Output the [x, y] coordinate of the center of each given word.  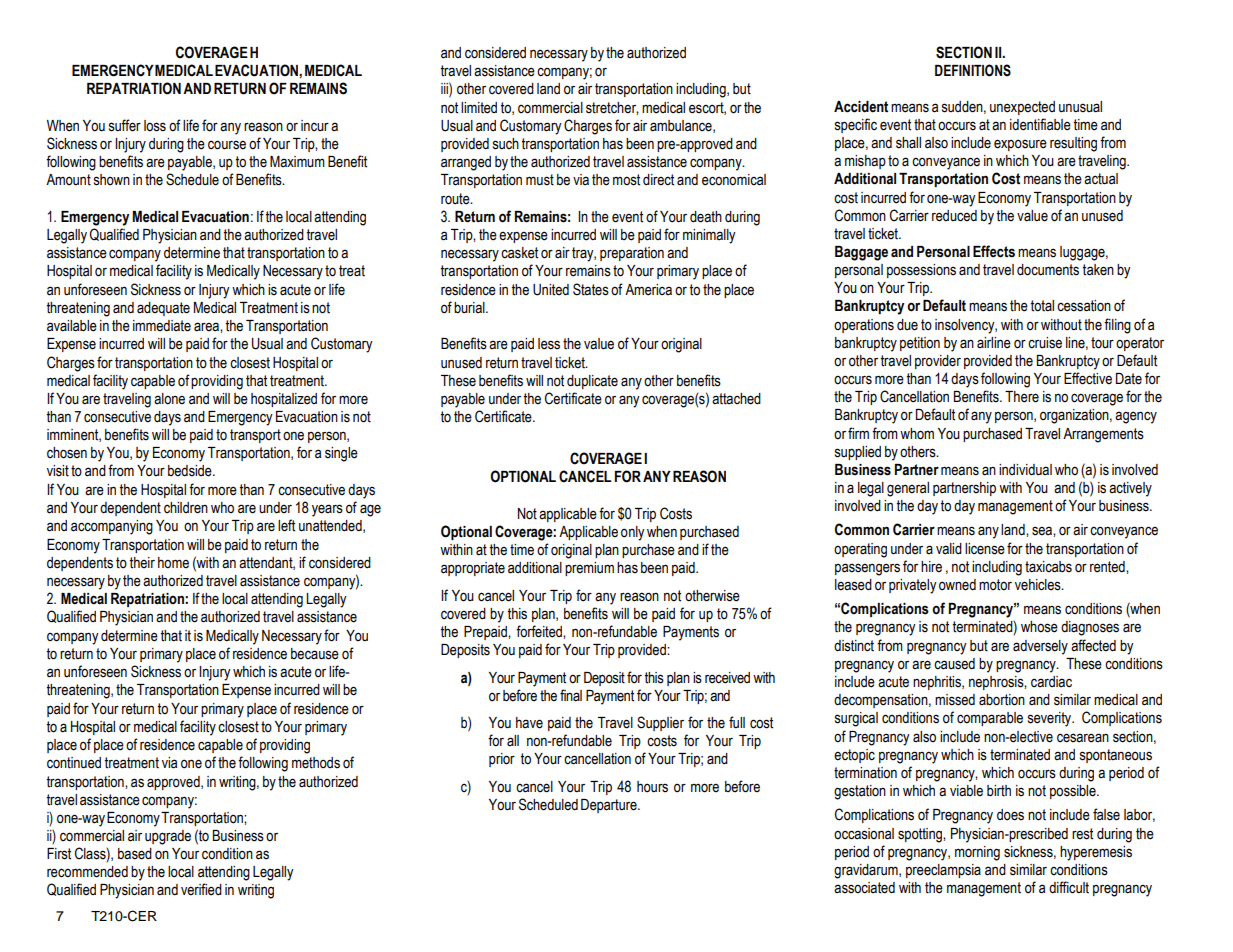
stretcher [612, 108]
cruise [1045, 343]
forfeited [540, 631]
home [173, 563]
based [135, 854]
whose [1039, 627]
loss [155, 126]
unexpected [1022, 108]
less [549, 344]
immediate [162, 326]
